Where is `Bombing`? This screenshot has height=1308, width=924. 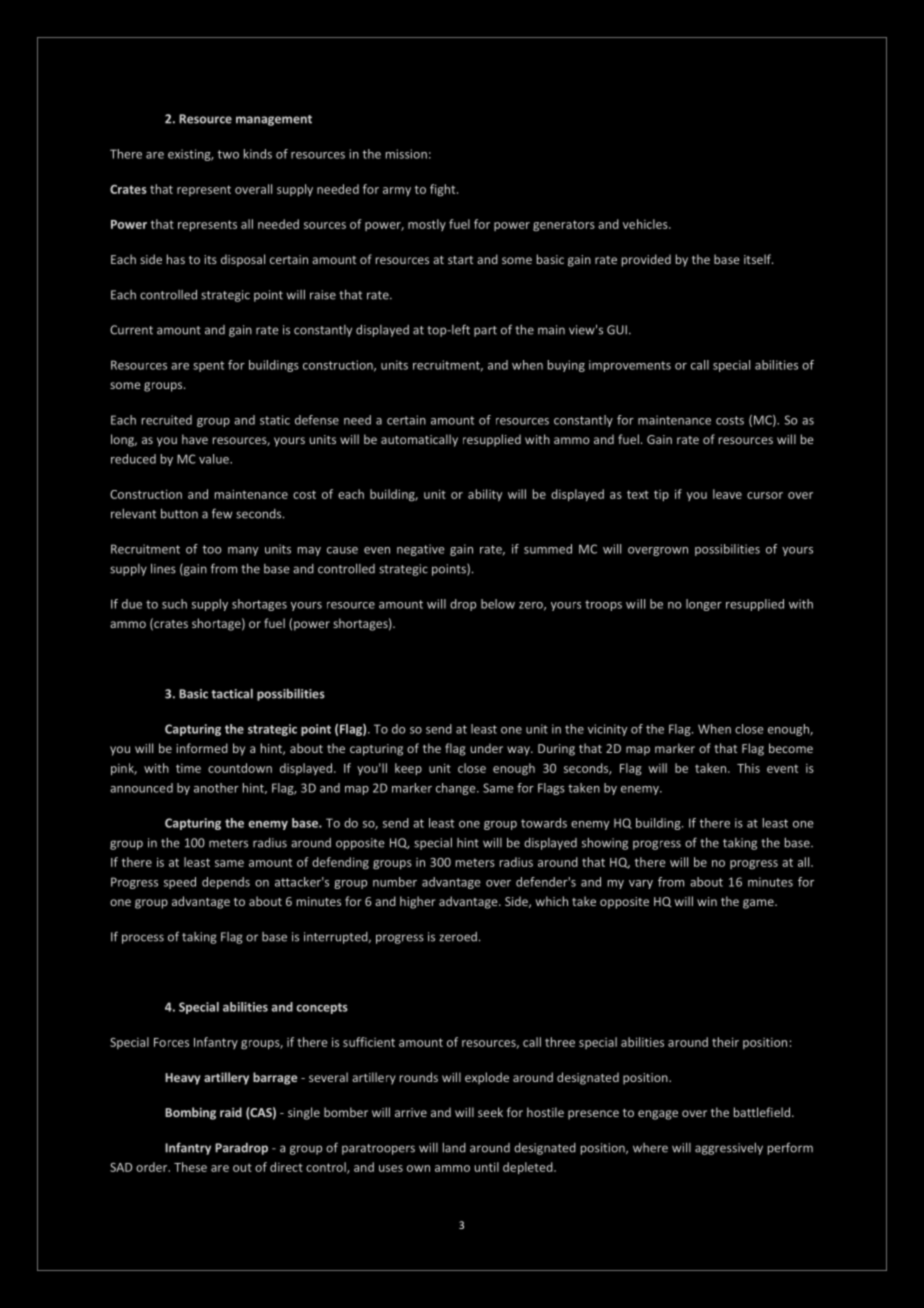 Bombing is located at coordinates (190, 1113).
